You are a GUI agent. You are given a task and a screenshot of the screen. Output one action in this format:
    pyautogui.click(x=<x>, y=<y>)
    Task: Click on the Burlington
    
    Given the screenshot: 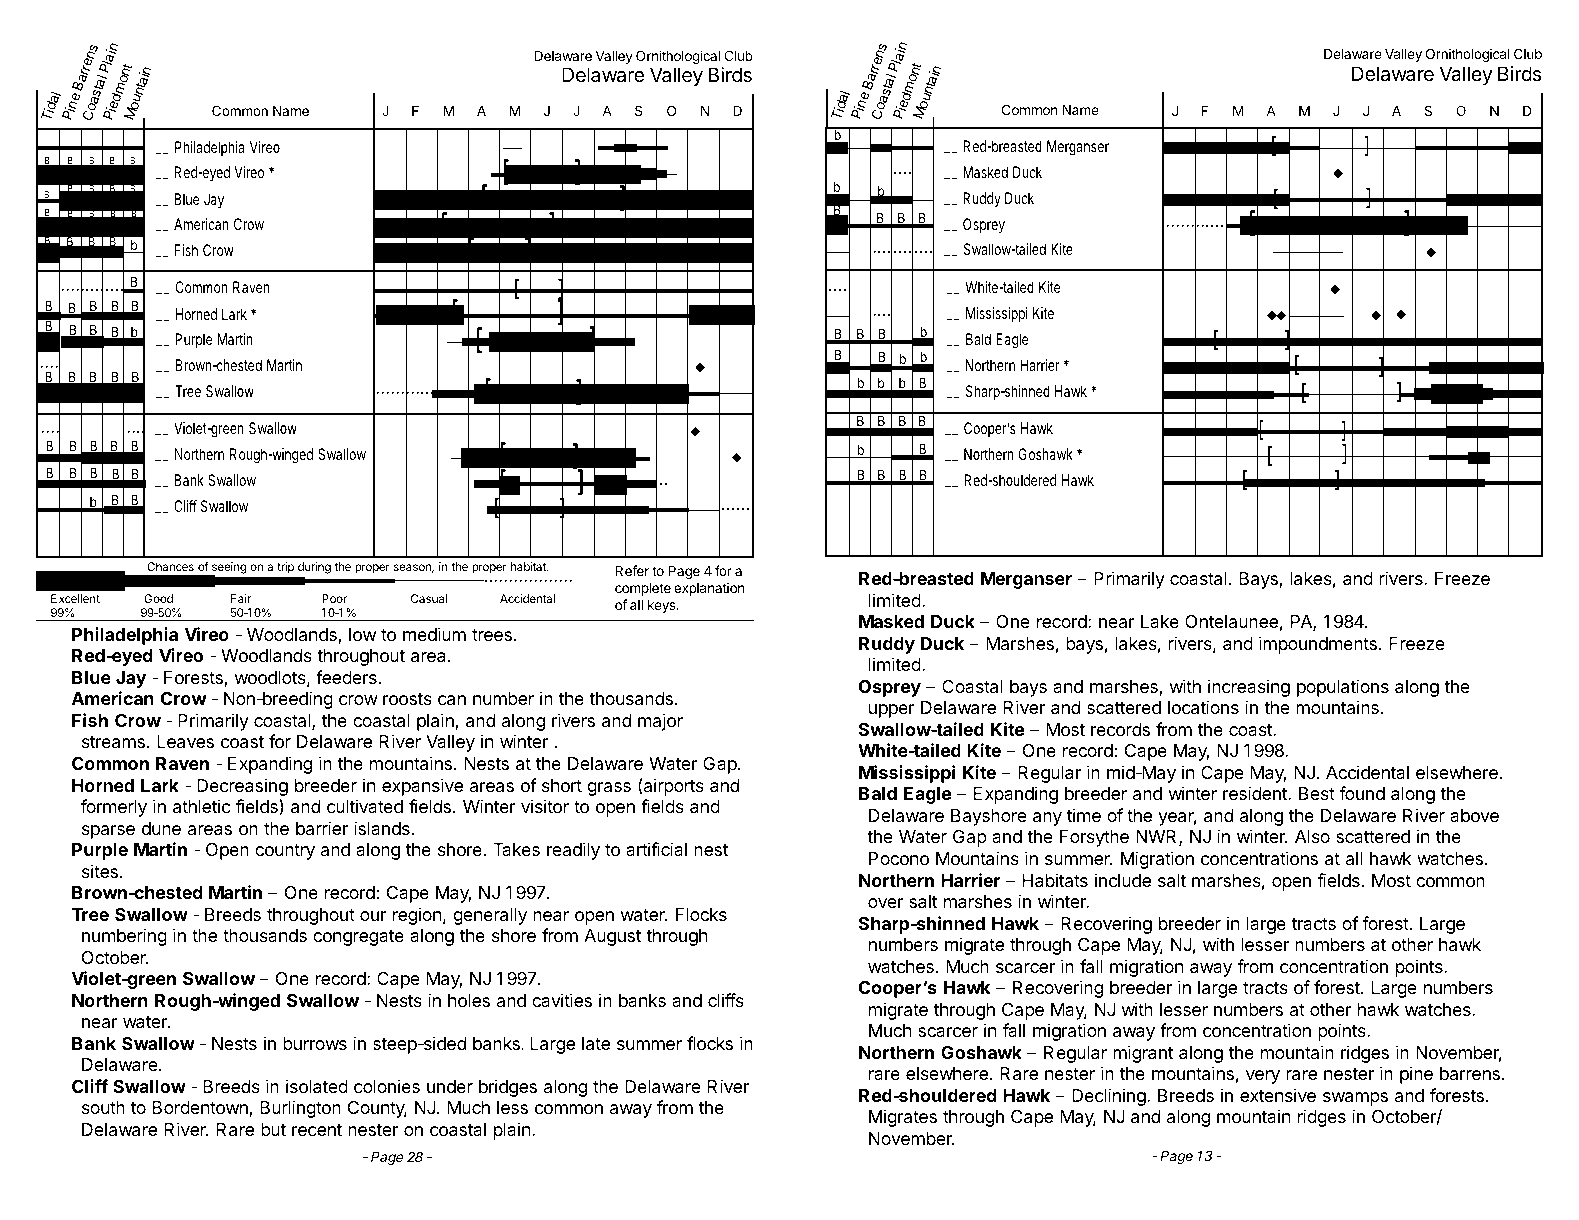 What is the action you would take?
    pyautogui.click(x=300, y=1109)
